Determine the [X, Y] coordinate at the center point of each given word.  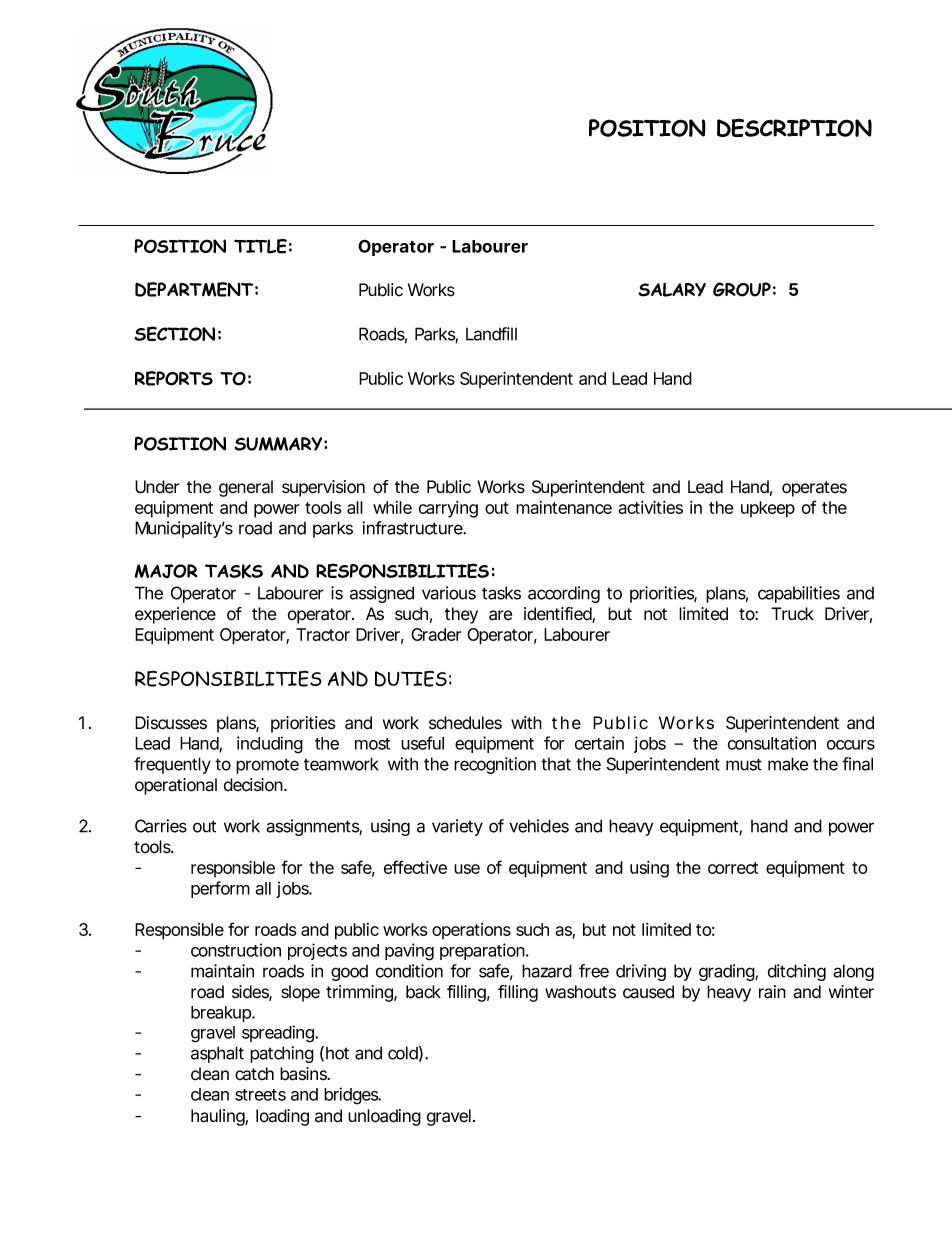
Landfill [491, 334]
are [500, 615]
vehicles [539, 826]
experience [175, 615]
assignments [314, 827]
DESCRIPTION [794, 128]
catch [254, 1074]
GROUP [742, 289]
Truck [792, 614]
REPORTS [174, 378]
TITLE [260, 246]
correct [733, 868]
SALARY [672, 290]
